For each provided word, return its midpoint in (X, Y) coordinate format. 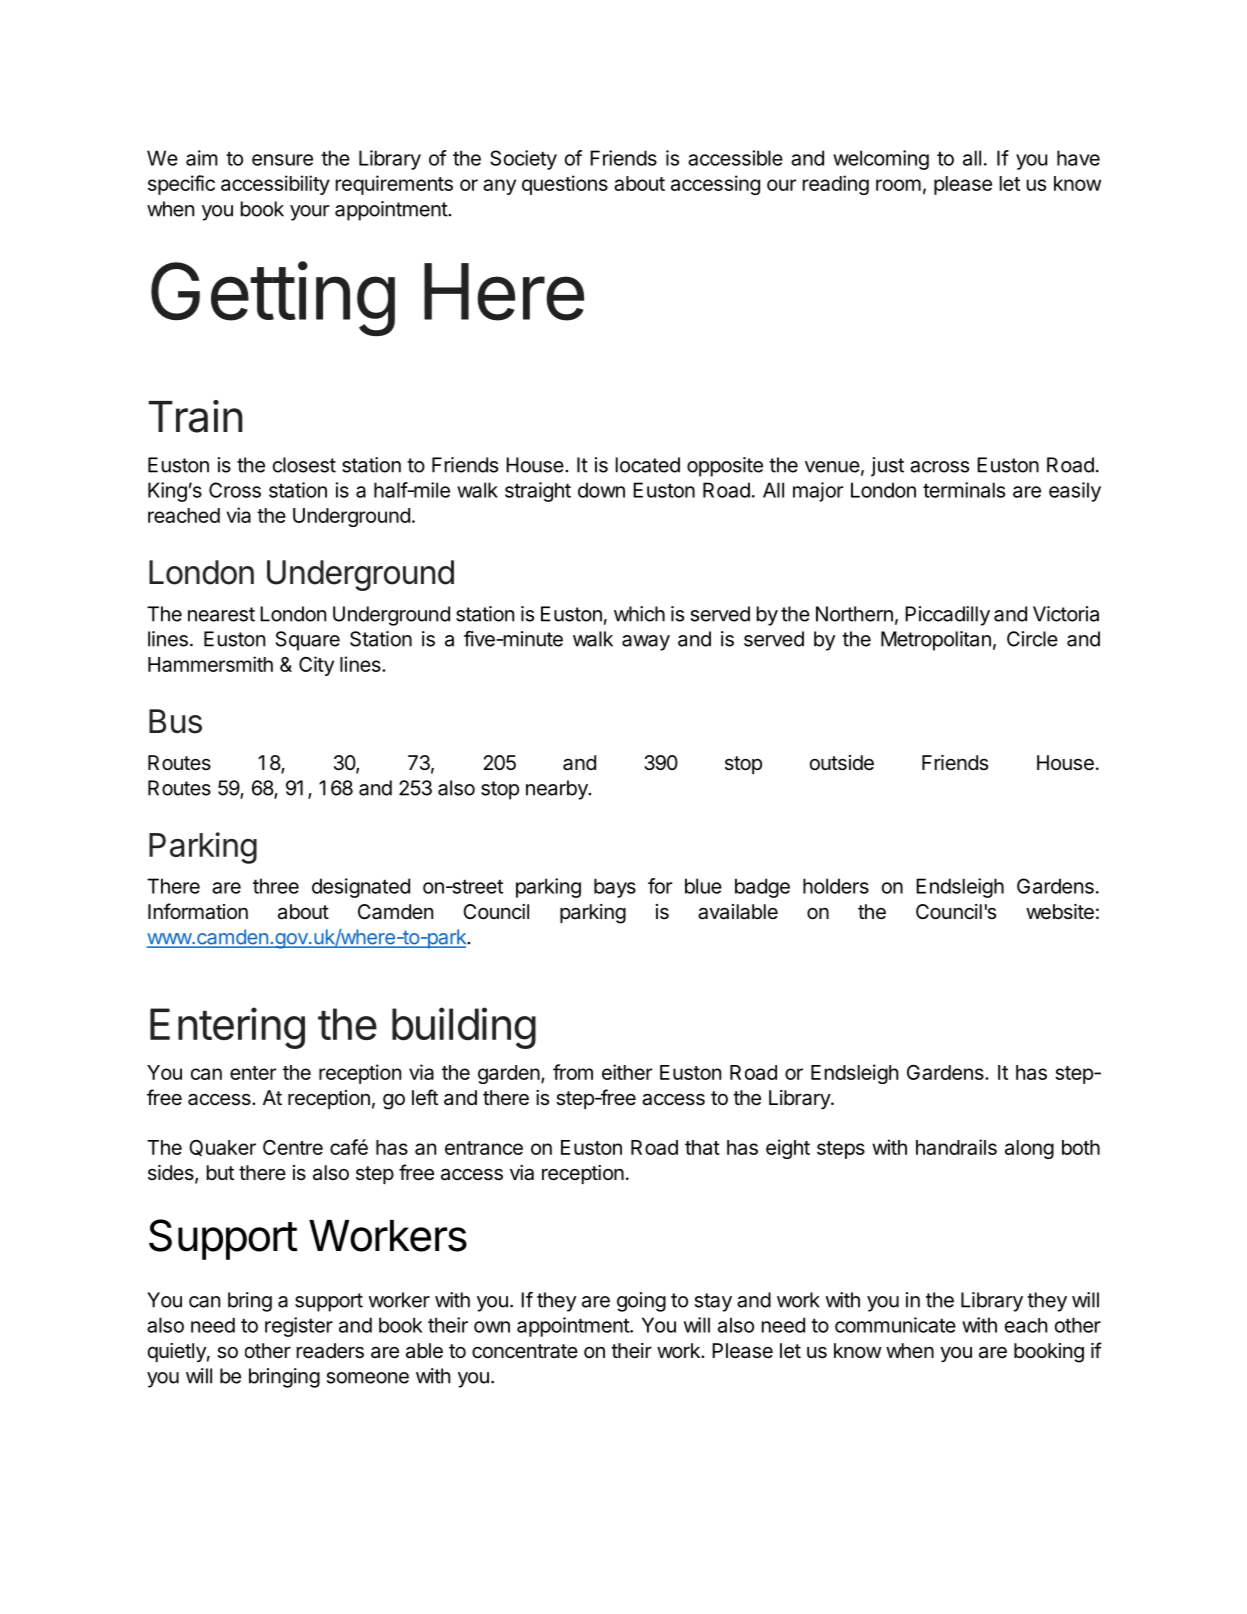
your (309, 213)
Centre (293, 1147)
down (601, 490)
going (641, 1302)
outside (842, 763)
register (299, 1327)
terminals (964, 490)
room (898, 185)
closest (304, 465)
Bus (175, 721)
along (1029, 1149)
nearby (558, 790)
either (627, 1072)
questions (565, 185)
